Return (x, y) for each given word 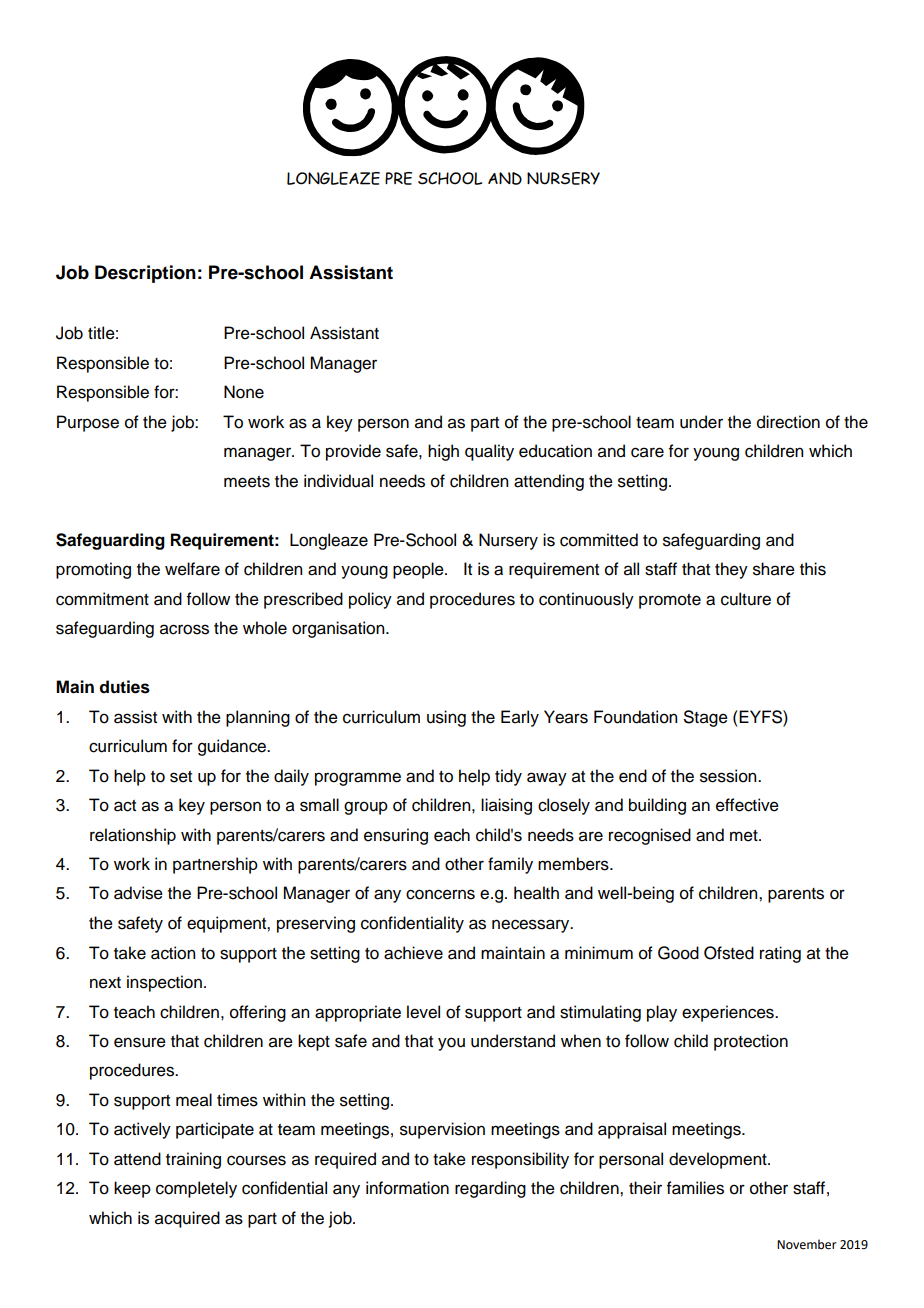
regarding (490, 1189)
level (423, 1012)
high (443, 452)
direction (788, 422)
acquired (187, 1219)
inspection (164, 983)
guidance (233, 747)
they (731, 570)
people (419, 570)
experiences (729, 1013)
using (446, 718)
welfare (192, 569)
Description (145, 274)
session (729, 776)
